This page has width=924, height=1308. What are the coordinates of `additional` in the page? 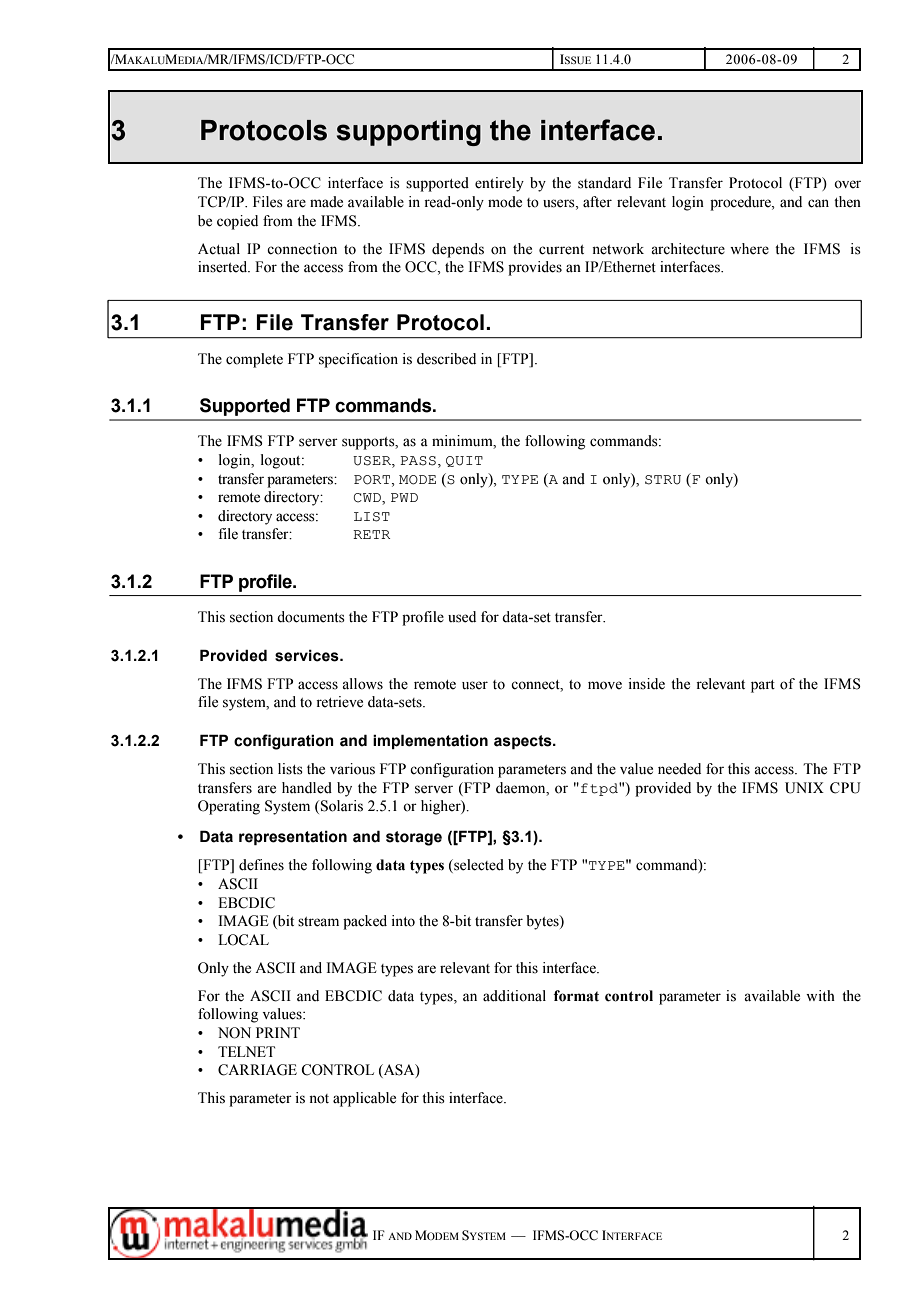 It's located at (514, 996).
